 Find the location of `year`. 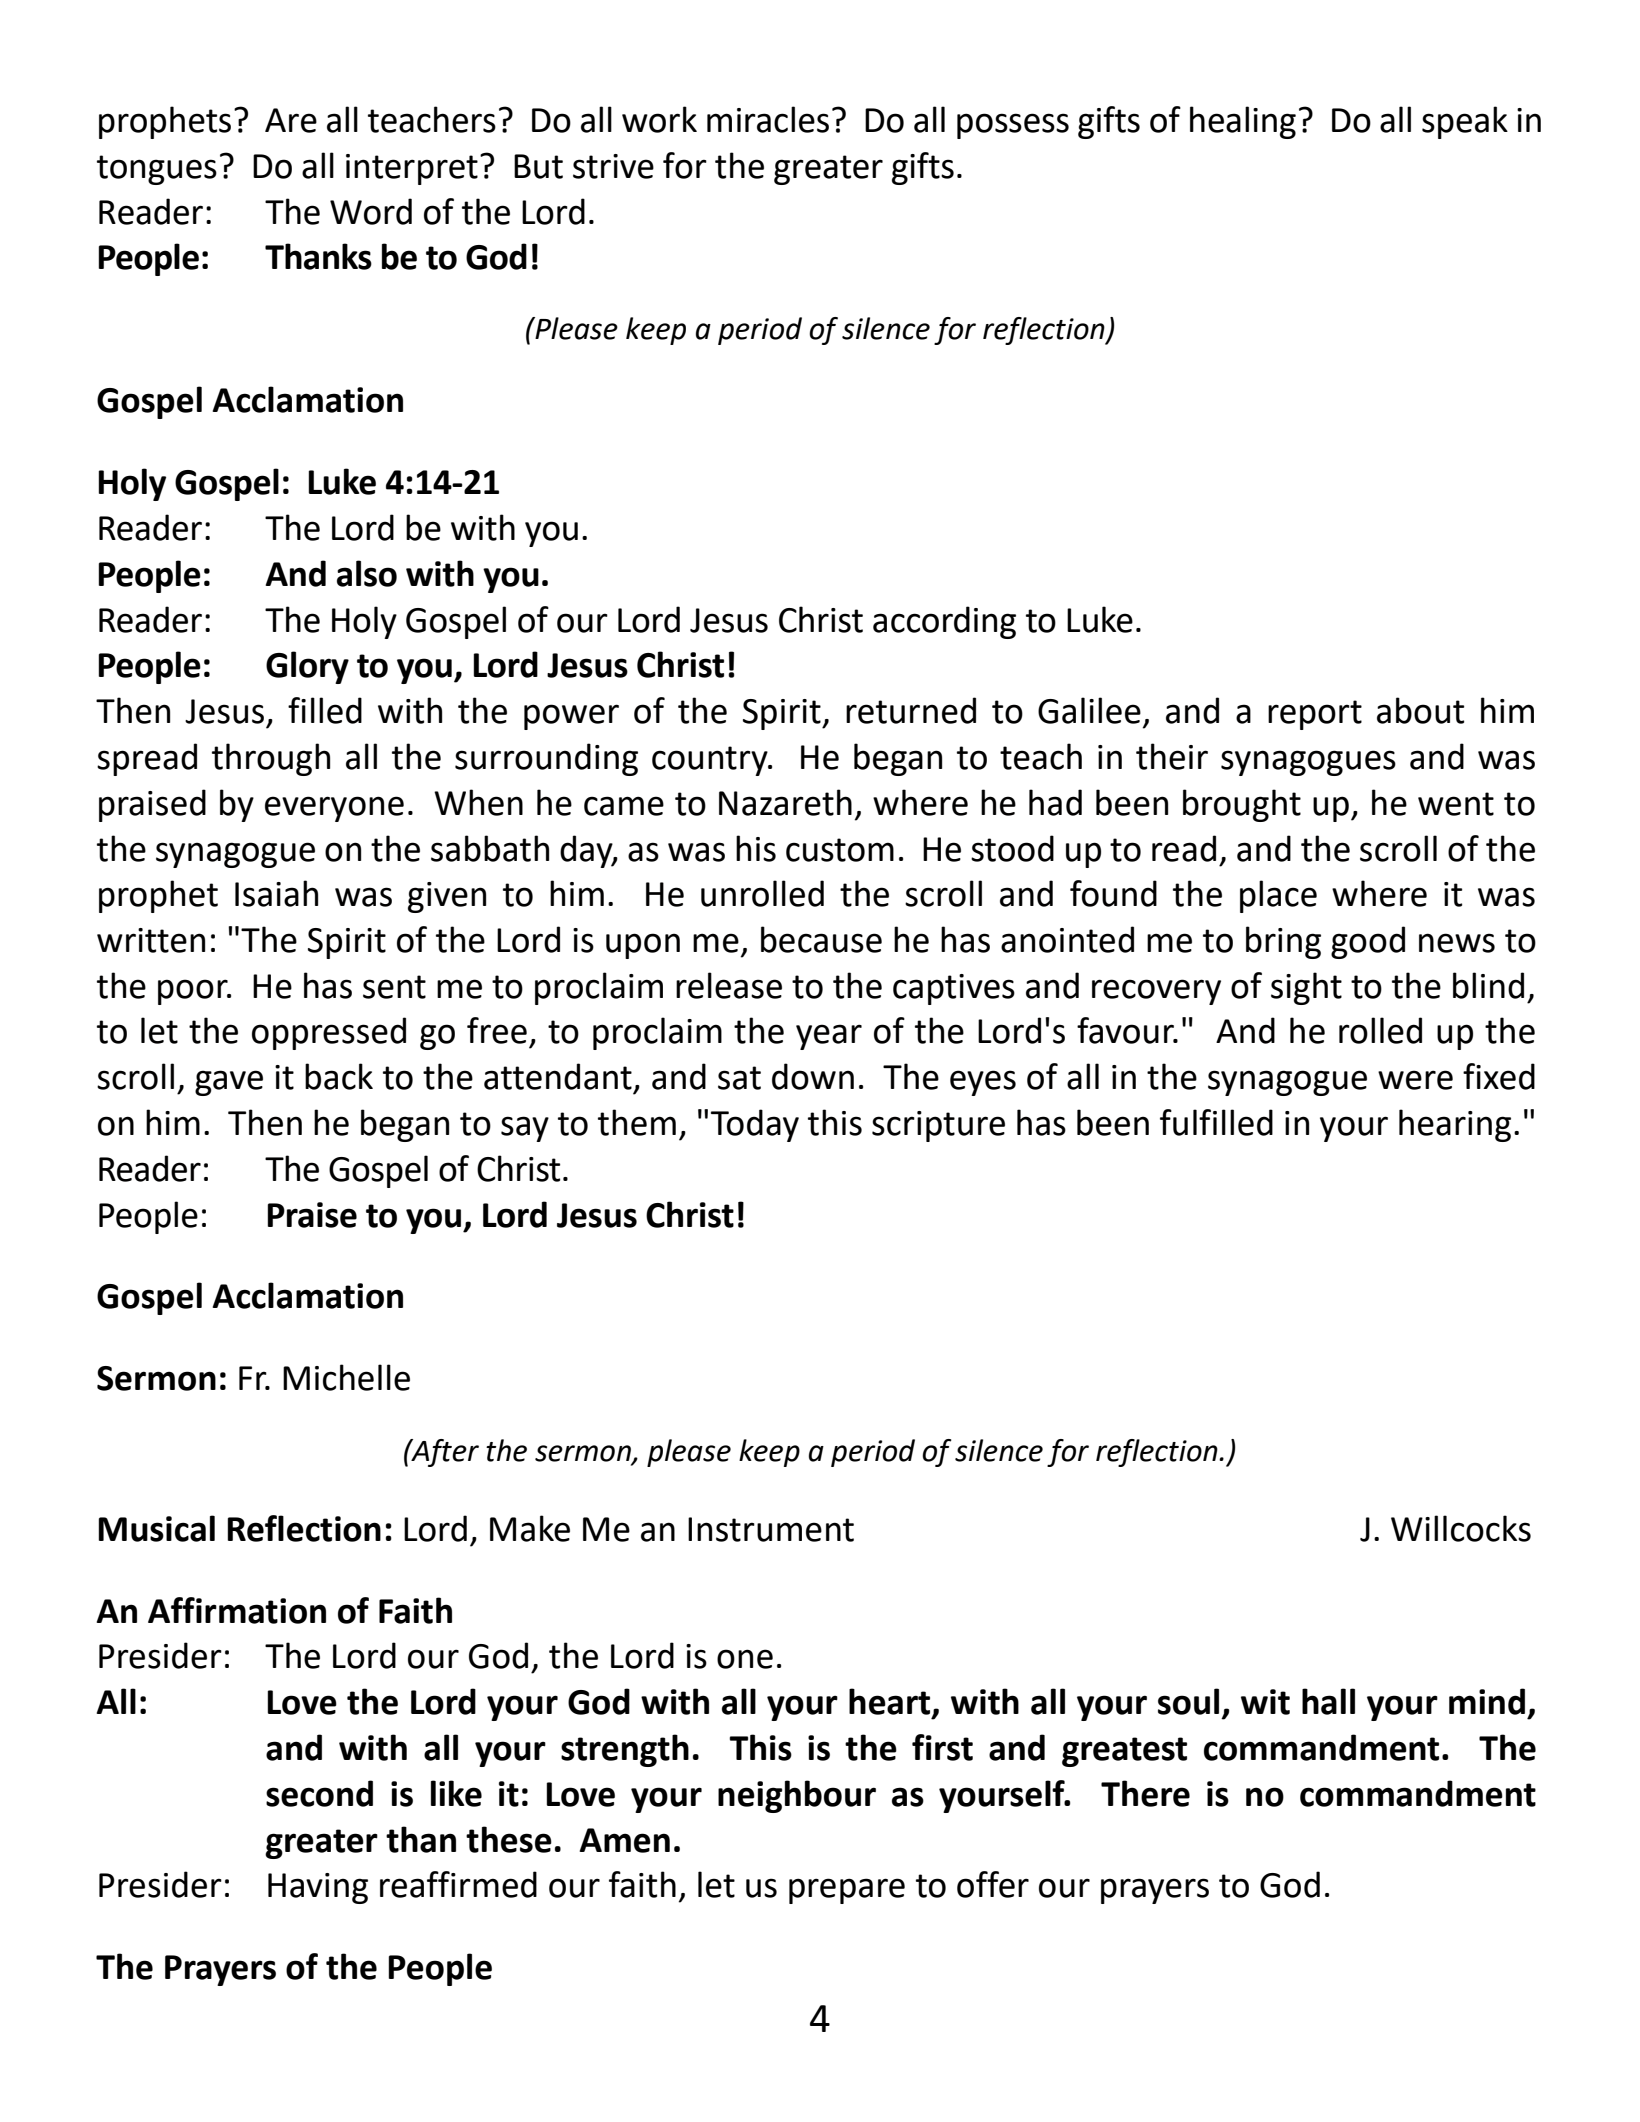

year is located at coordinates (829, 1037).
